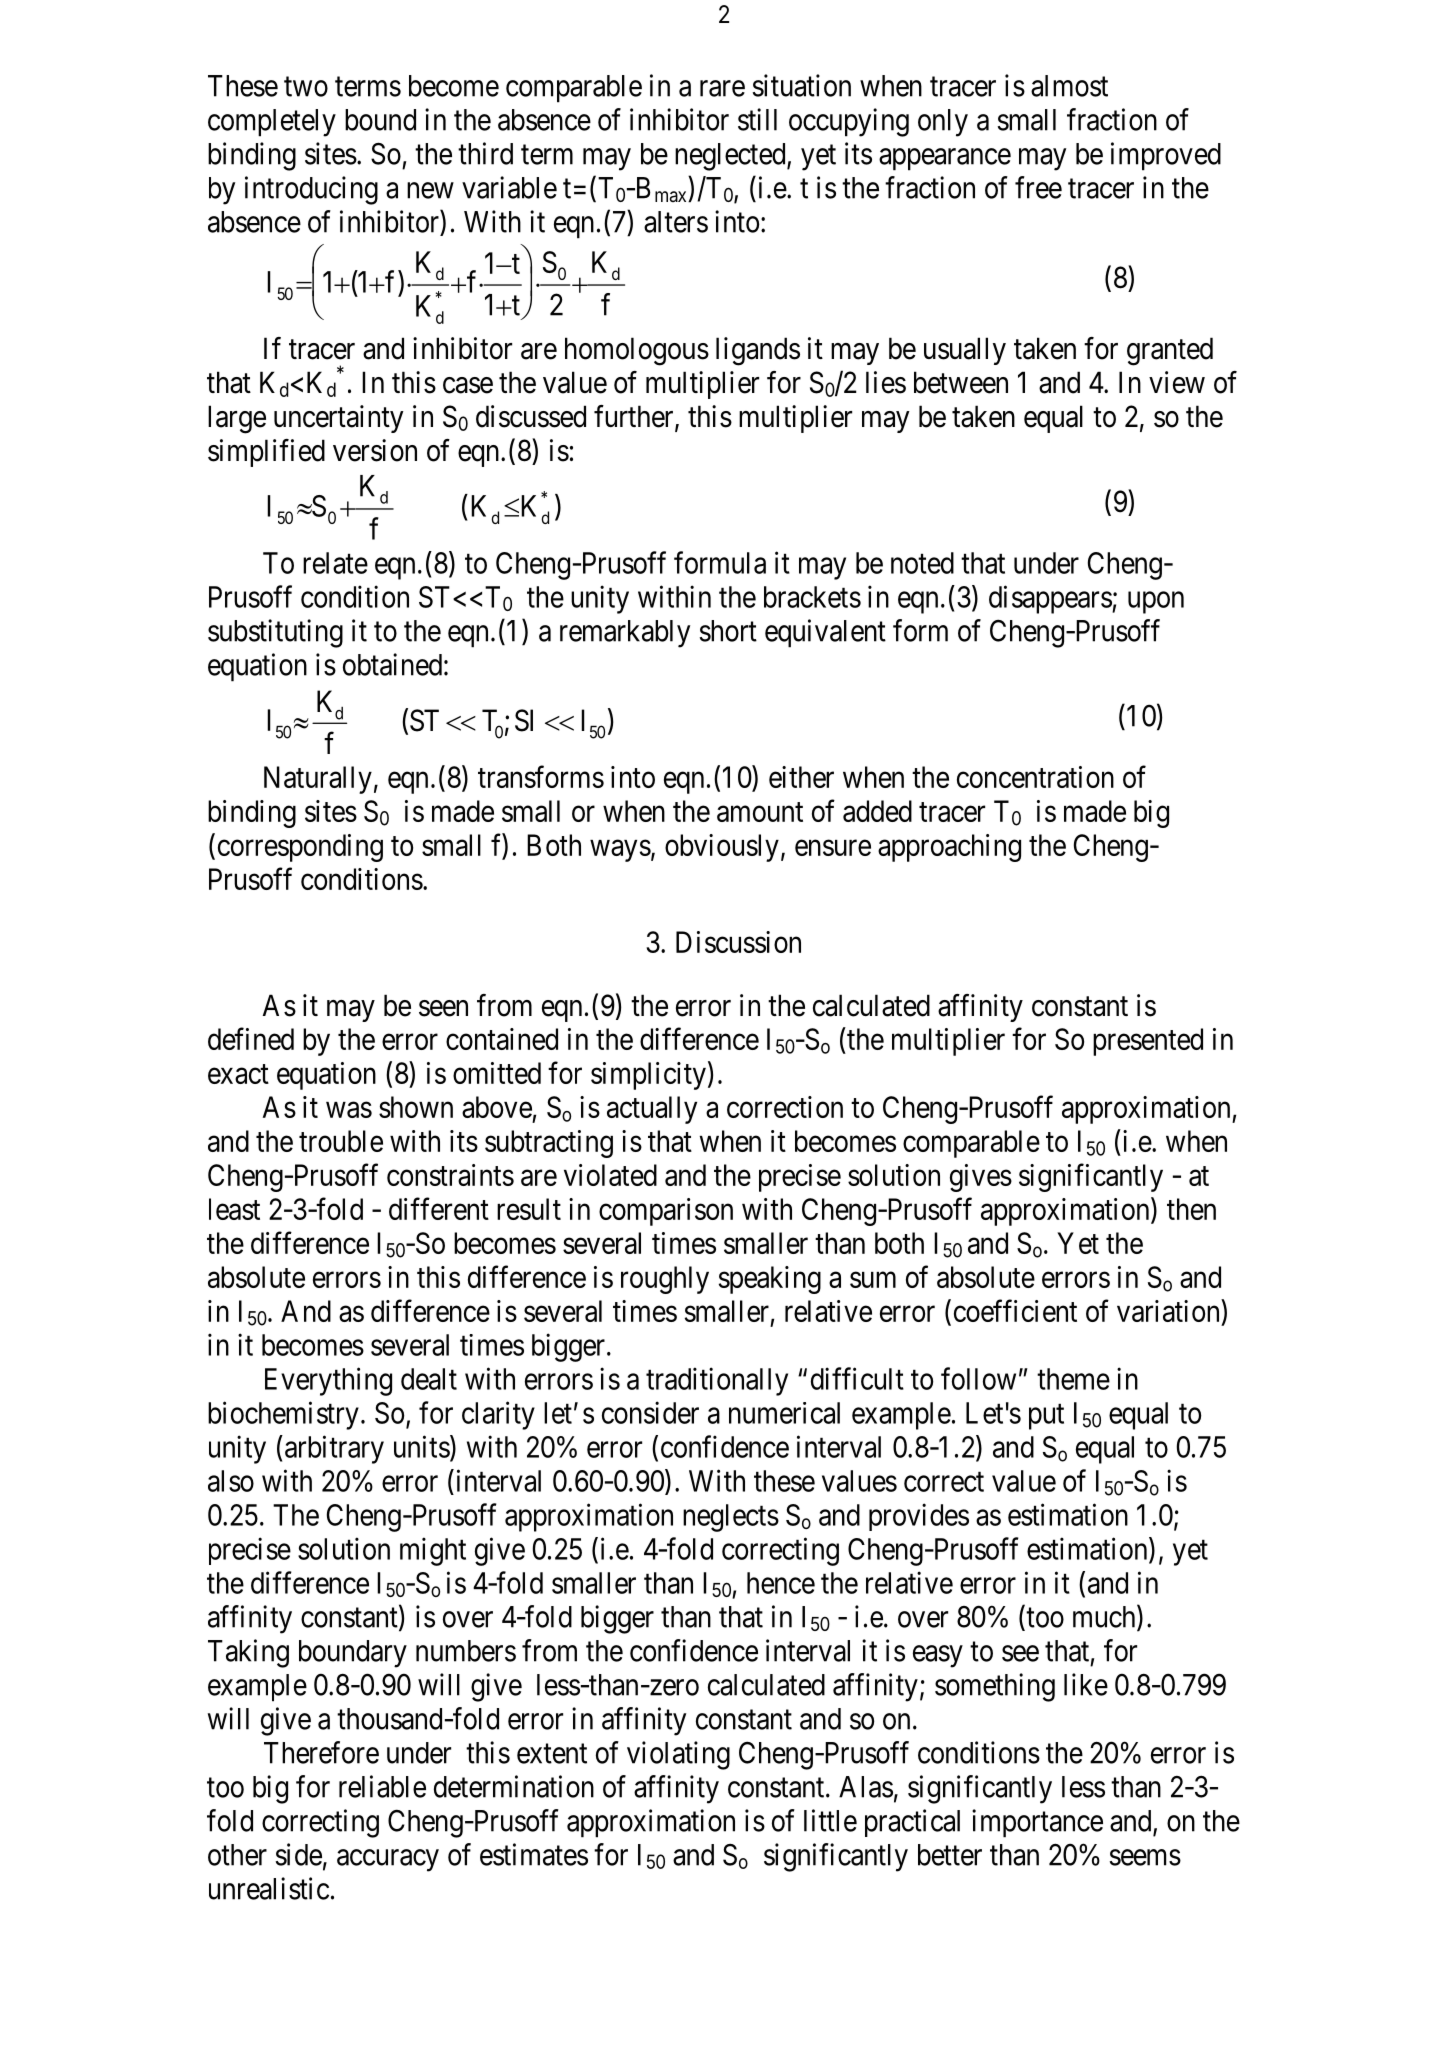 The height and width of the document is (2046, 1447). Describe the element at coordinates (375, 450) in the document. I see `version` at that location.
